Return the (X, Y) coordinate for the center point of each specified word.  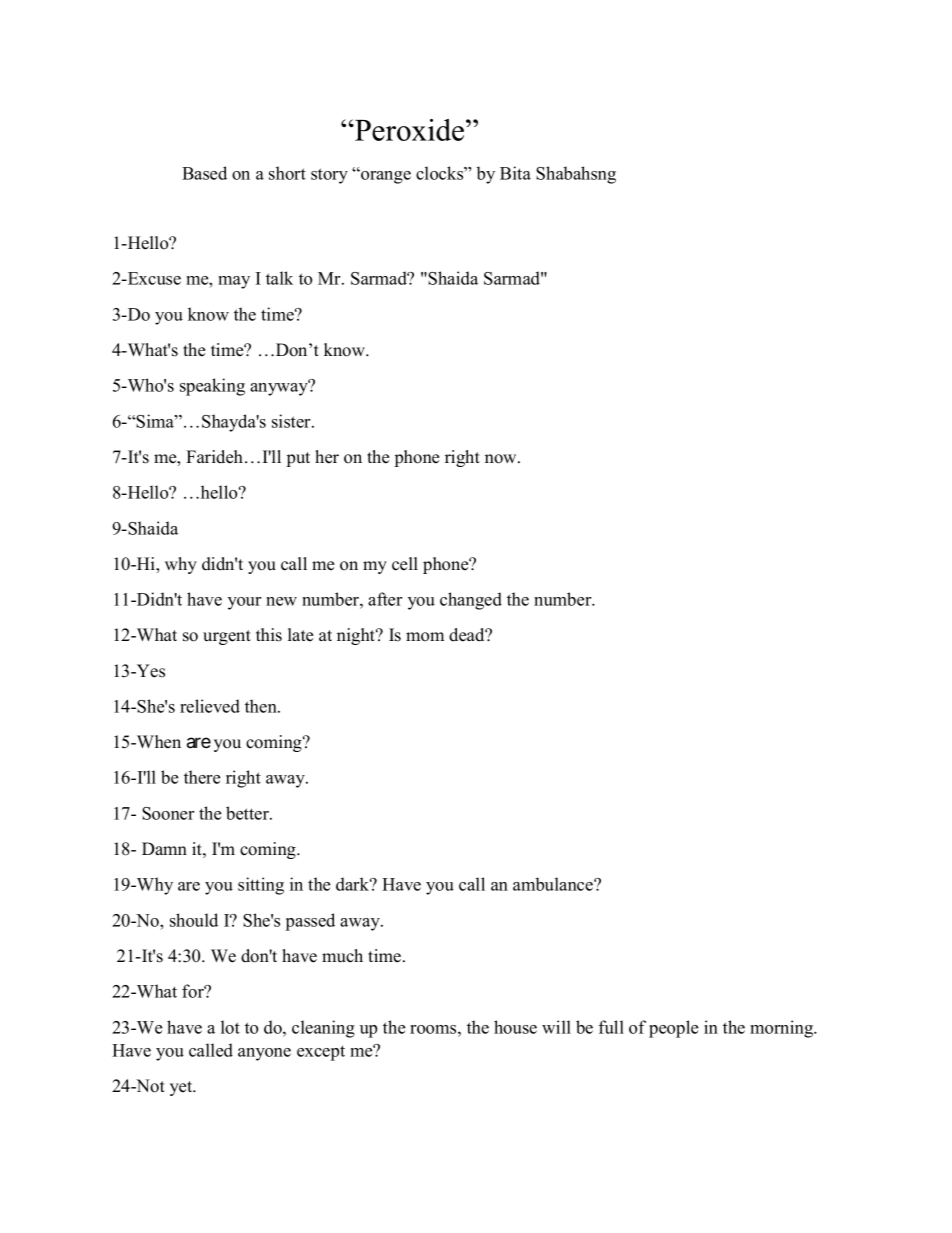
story (329, 176)
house (515, 1027)
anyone (264, 1054)
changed (471, 601)
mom (425, 637)
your (244, 603)
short (287, 173)
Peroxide (410, 130)
